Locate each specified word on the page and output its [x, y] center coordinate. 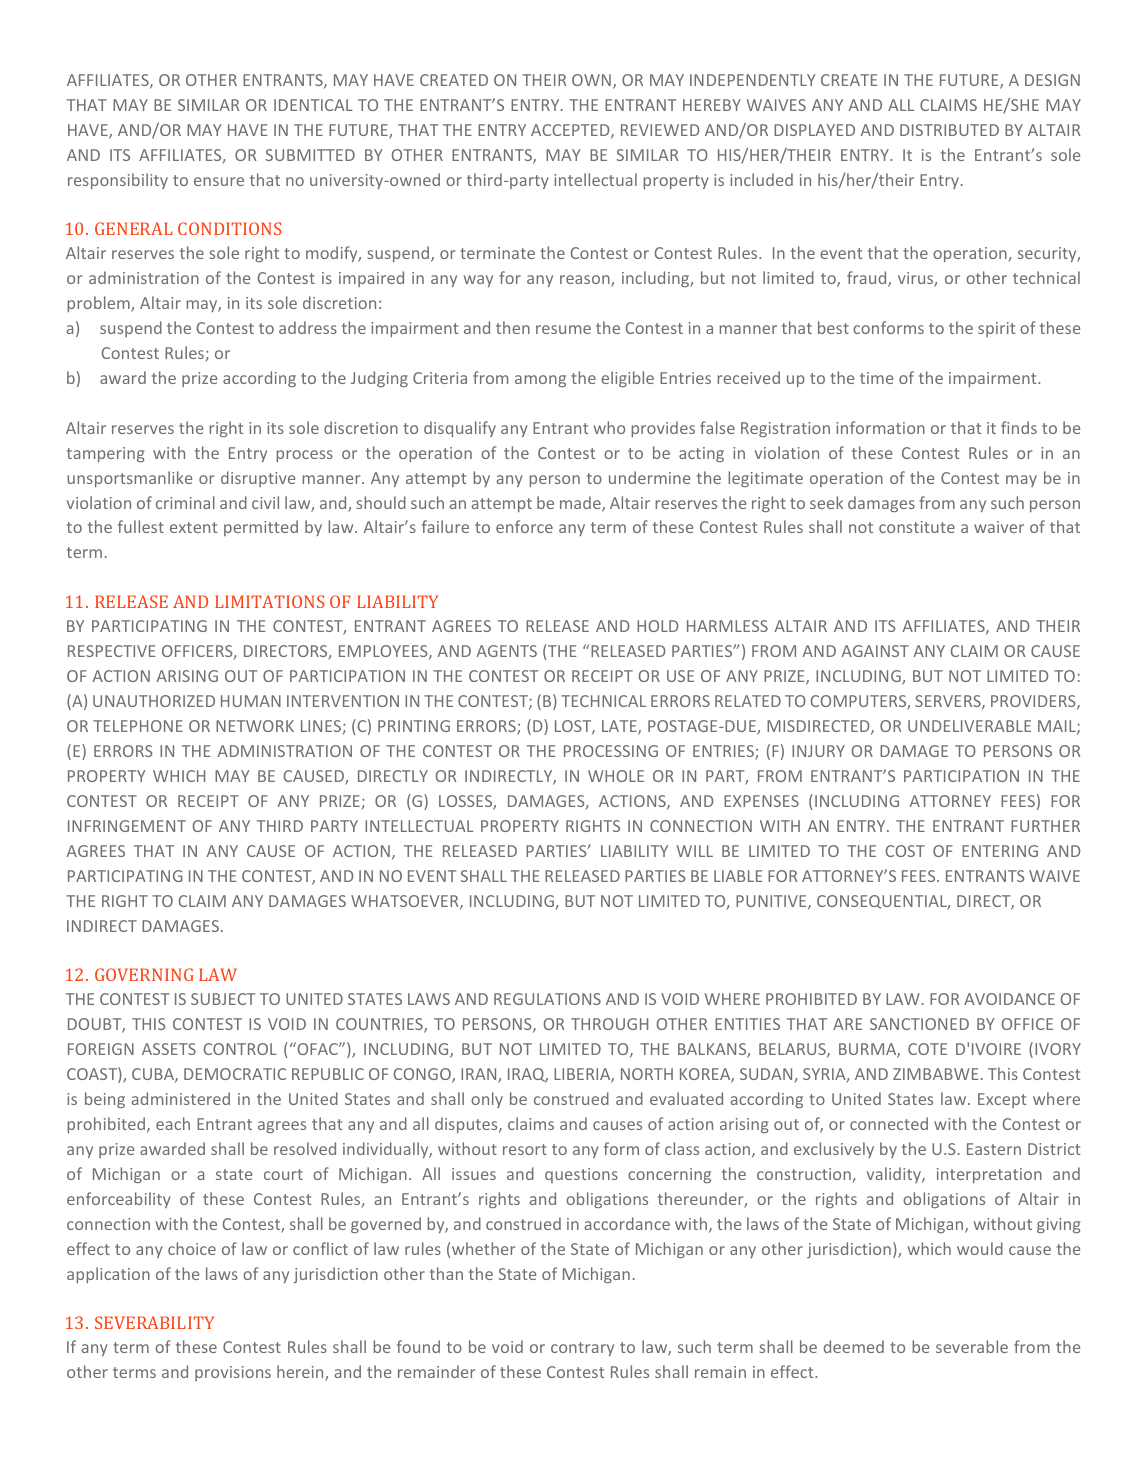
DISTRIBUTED [949, 130]
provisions [233, 1373]
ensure [219, 181]
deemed [854, 1346]
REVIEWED [660, 130]
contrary [582, 1349]
